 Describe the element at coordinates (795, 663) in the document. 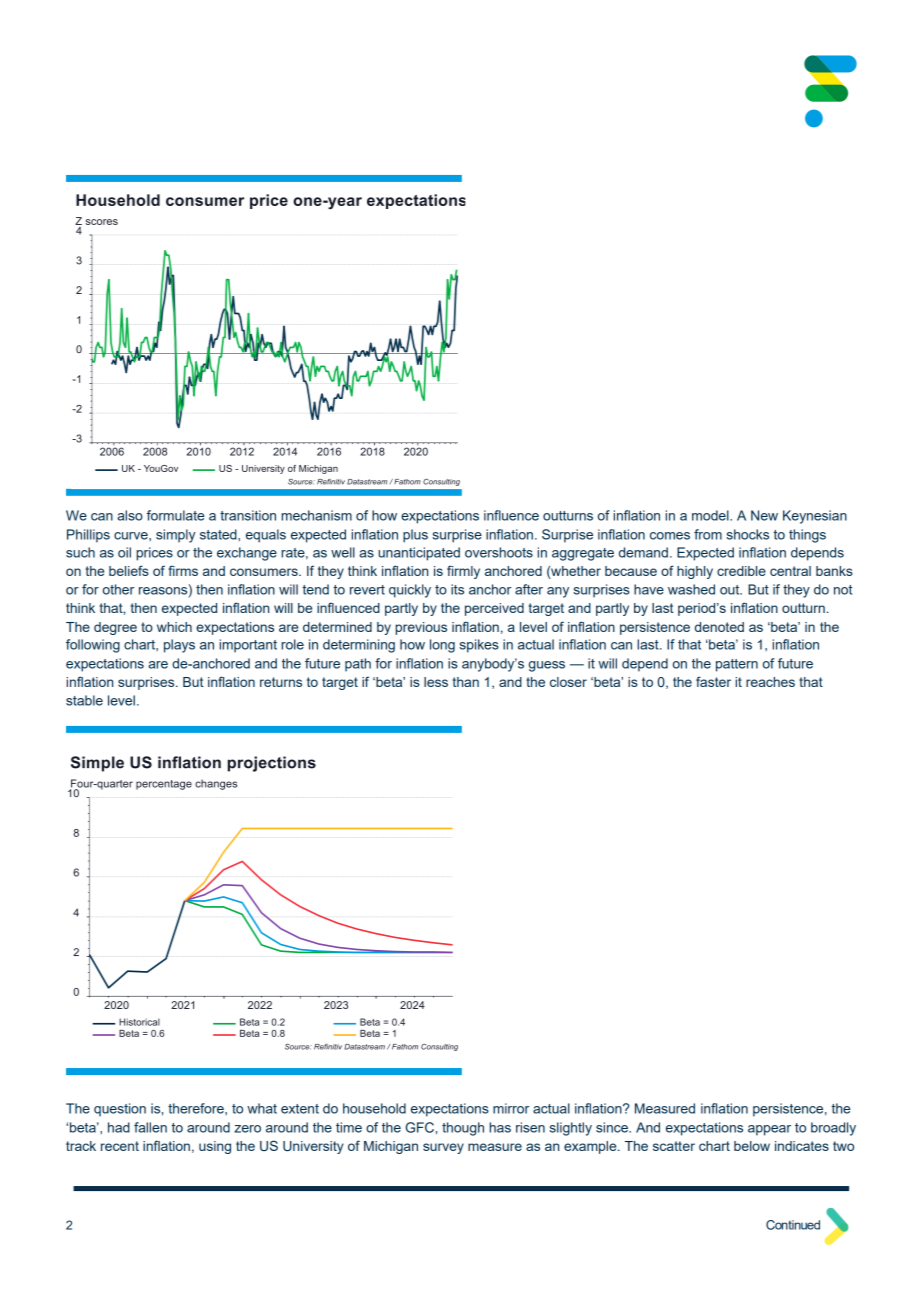

I see `future` at that location.
